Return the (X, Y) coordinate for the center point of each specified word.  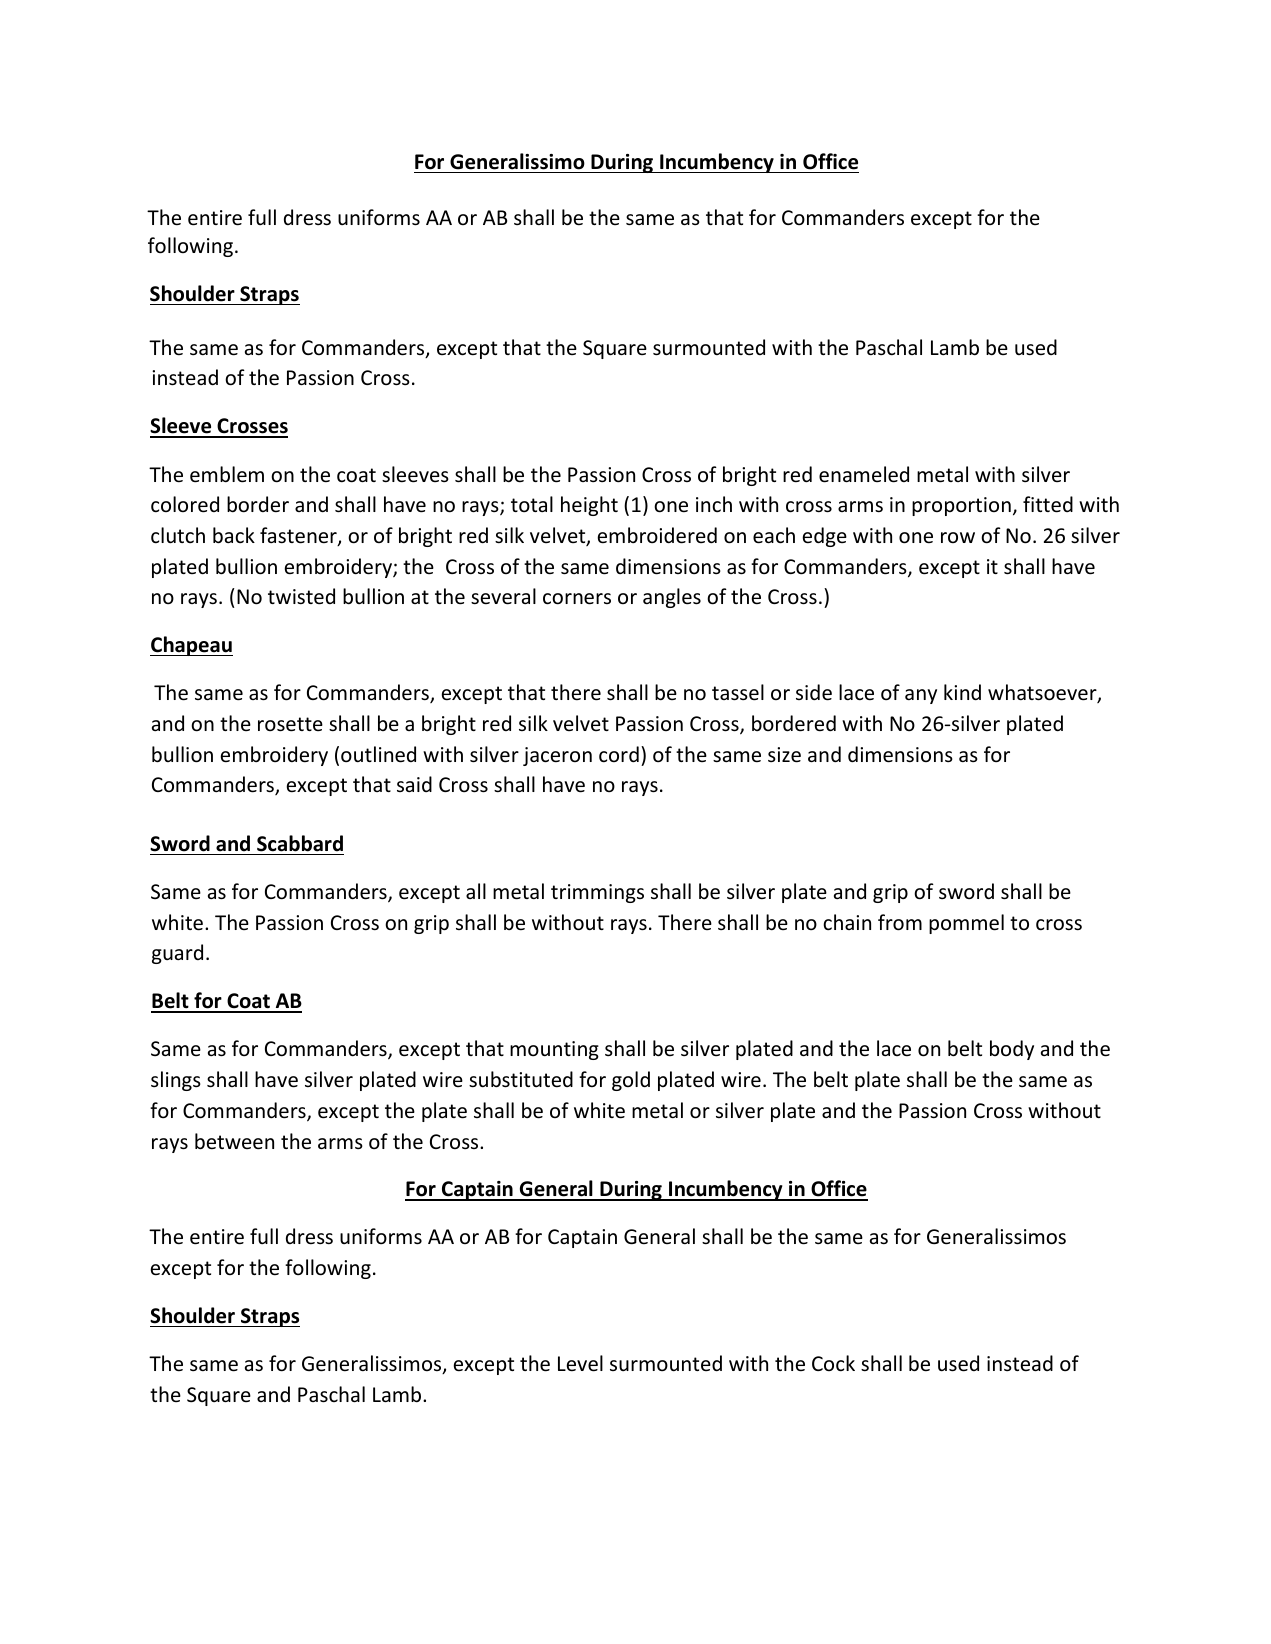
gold (631, 1081)
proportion (961, 506)
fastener (299, 536)
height (589, 506)
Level (580, 1363)
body (1012, 1050)
